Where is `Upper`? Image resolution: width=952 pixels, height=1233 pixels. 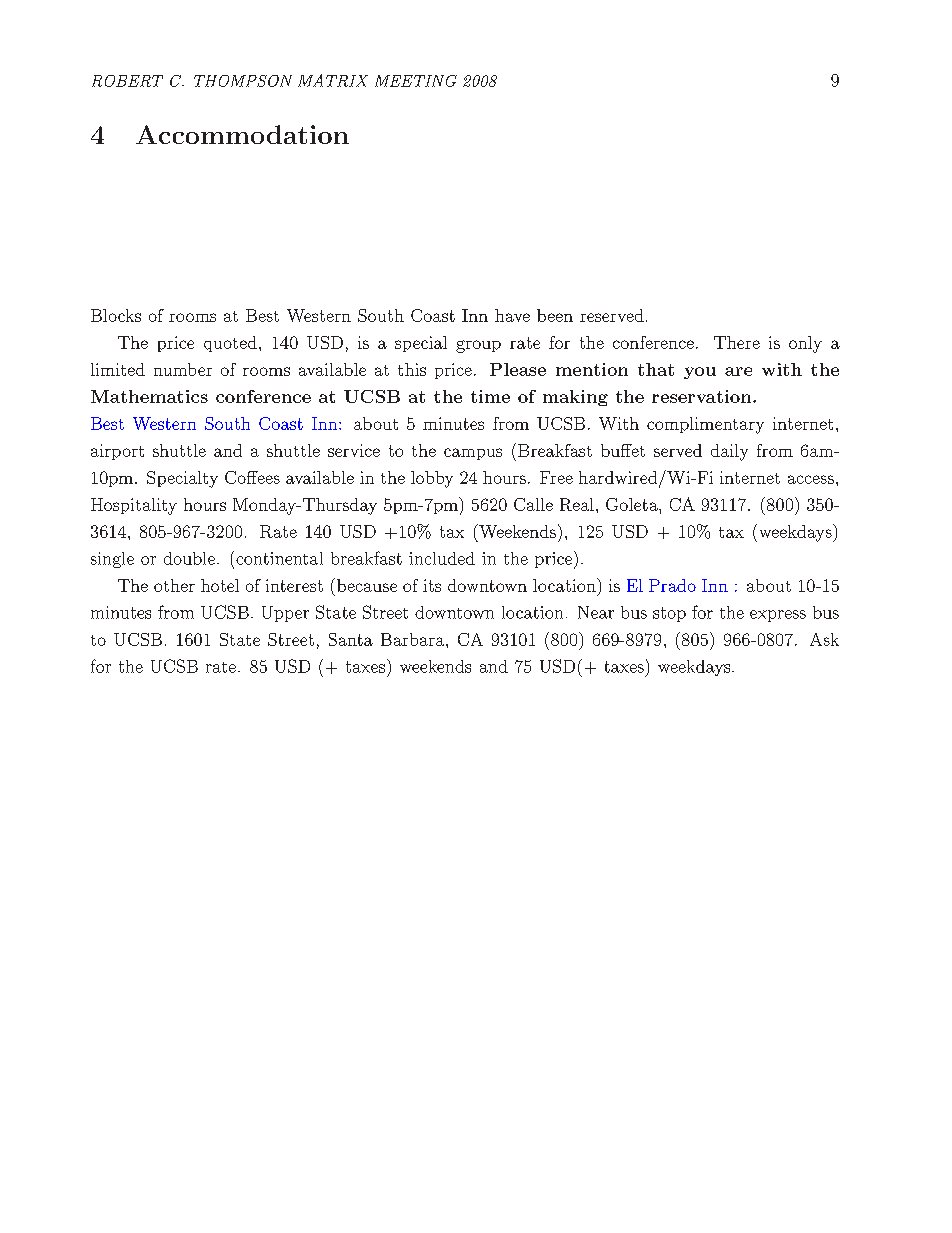
Upper is located at coordinates (285, 614).
